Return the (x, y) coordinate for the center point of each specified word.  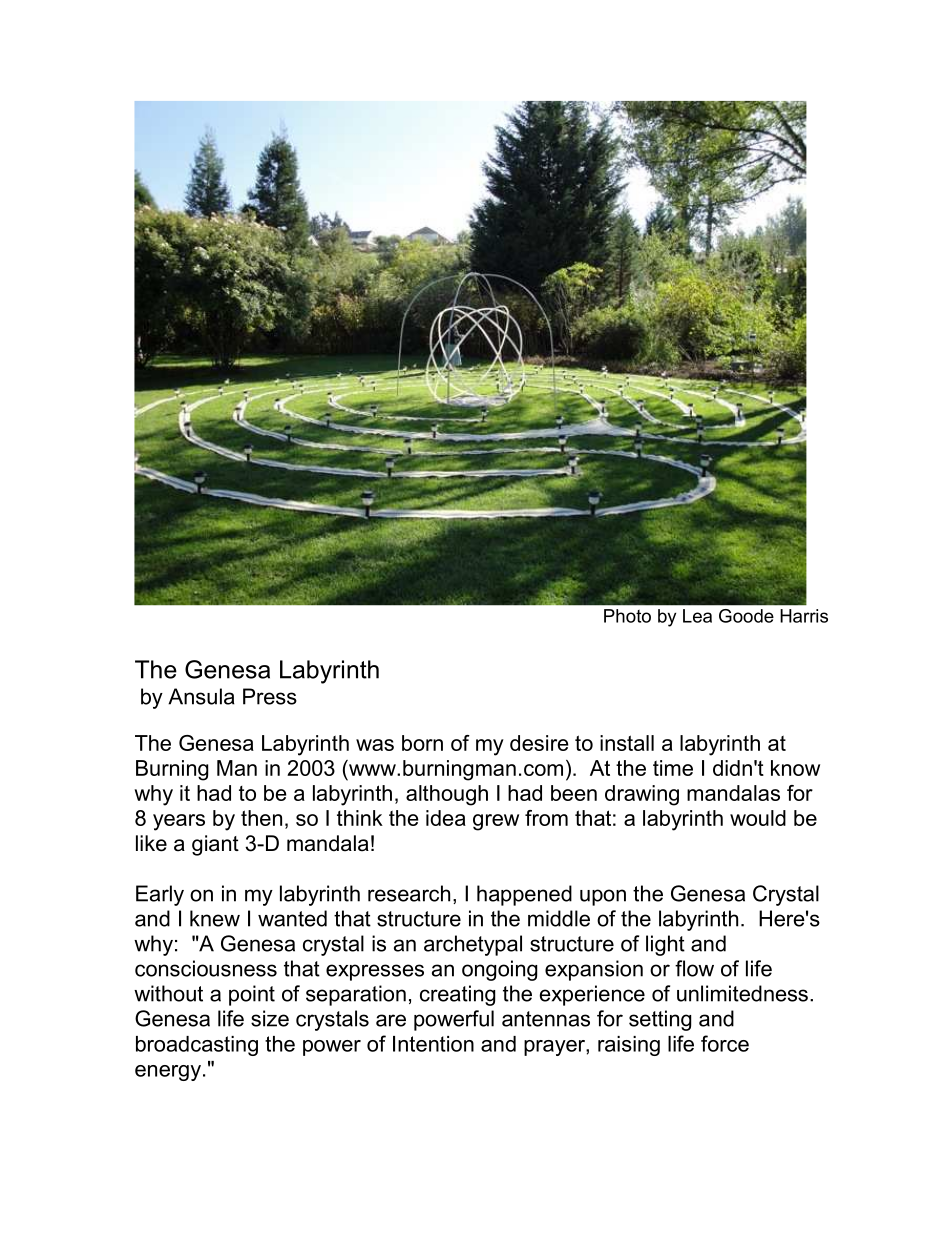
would (758, 818)
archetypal (473, 945)
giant (215, 845)
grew (496, 822)
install (627, 743)
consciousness (206, 968)
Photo (627, 616)
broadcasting (197, 1046)
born (422, 743)
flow (694, 968)
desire (539, 743)
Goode (746, 616)
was (375, 745)
